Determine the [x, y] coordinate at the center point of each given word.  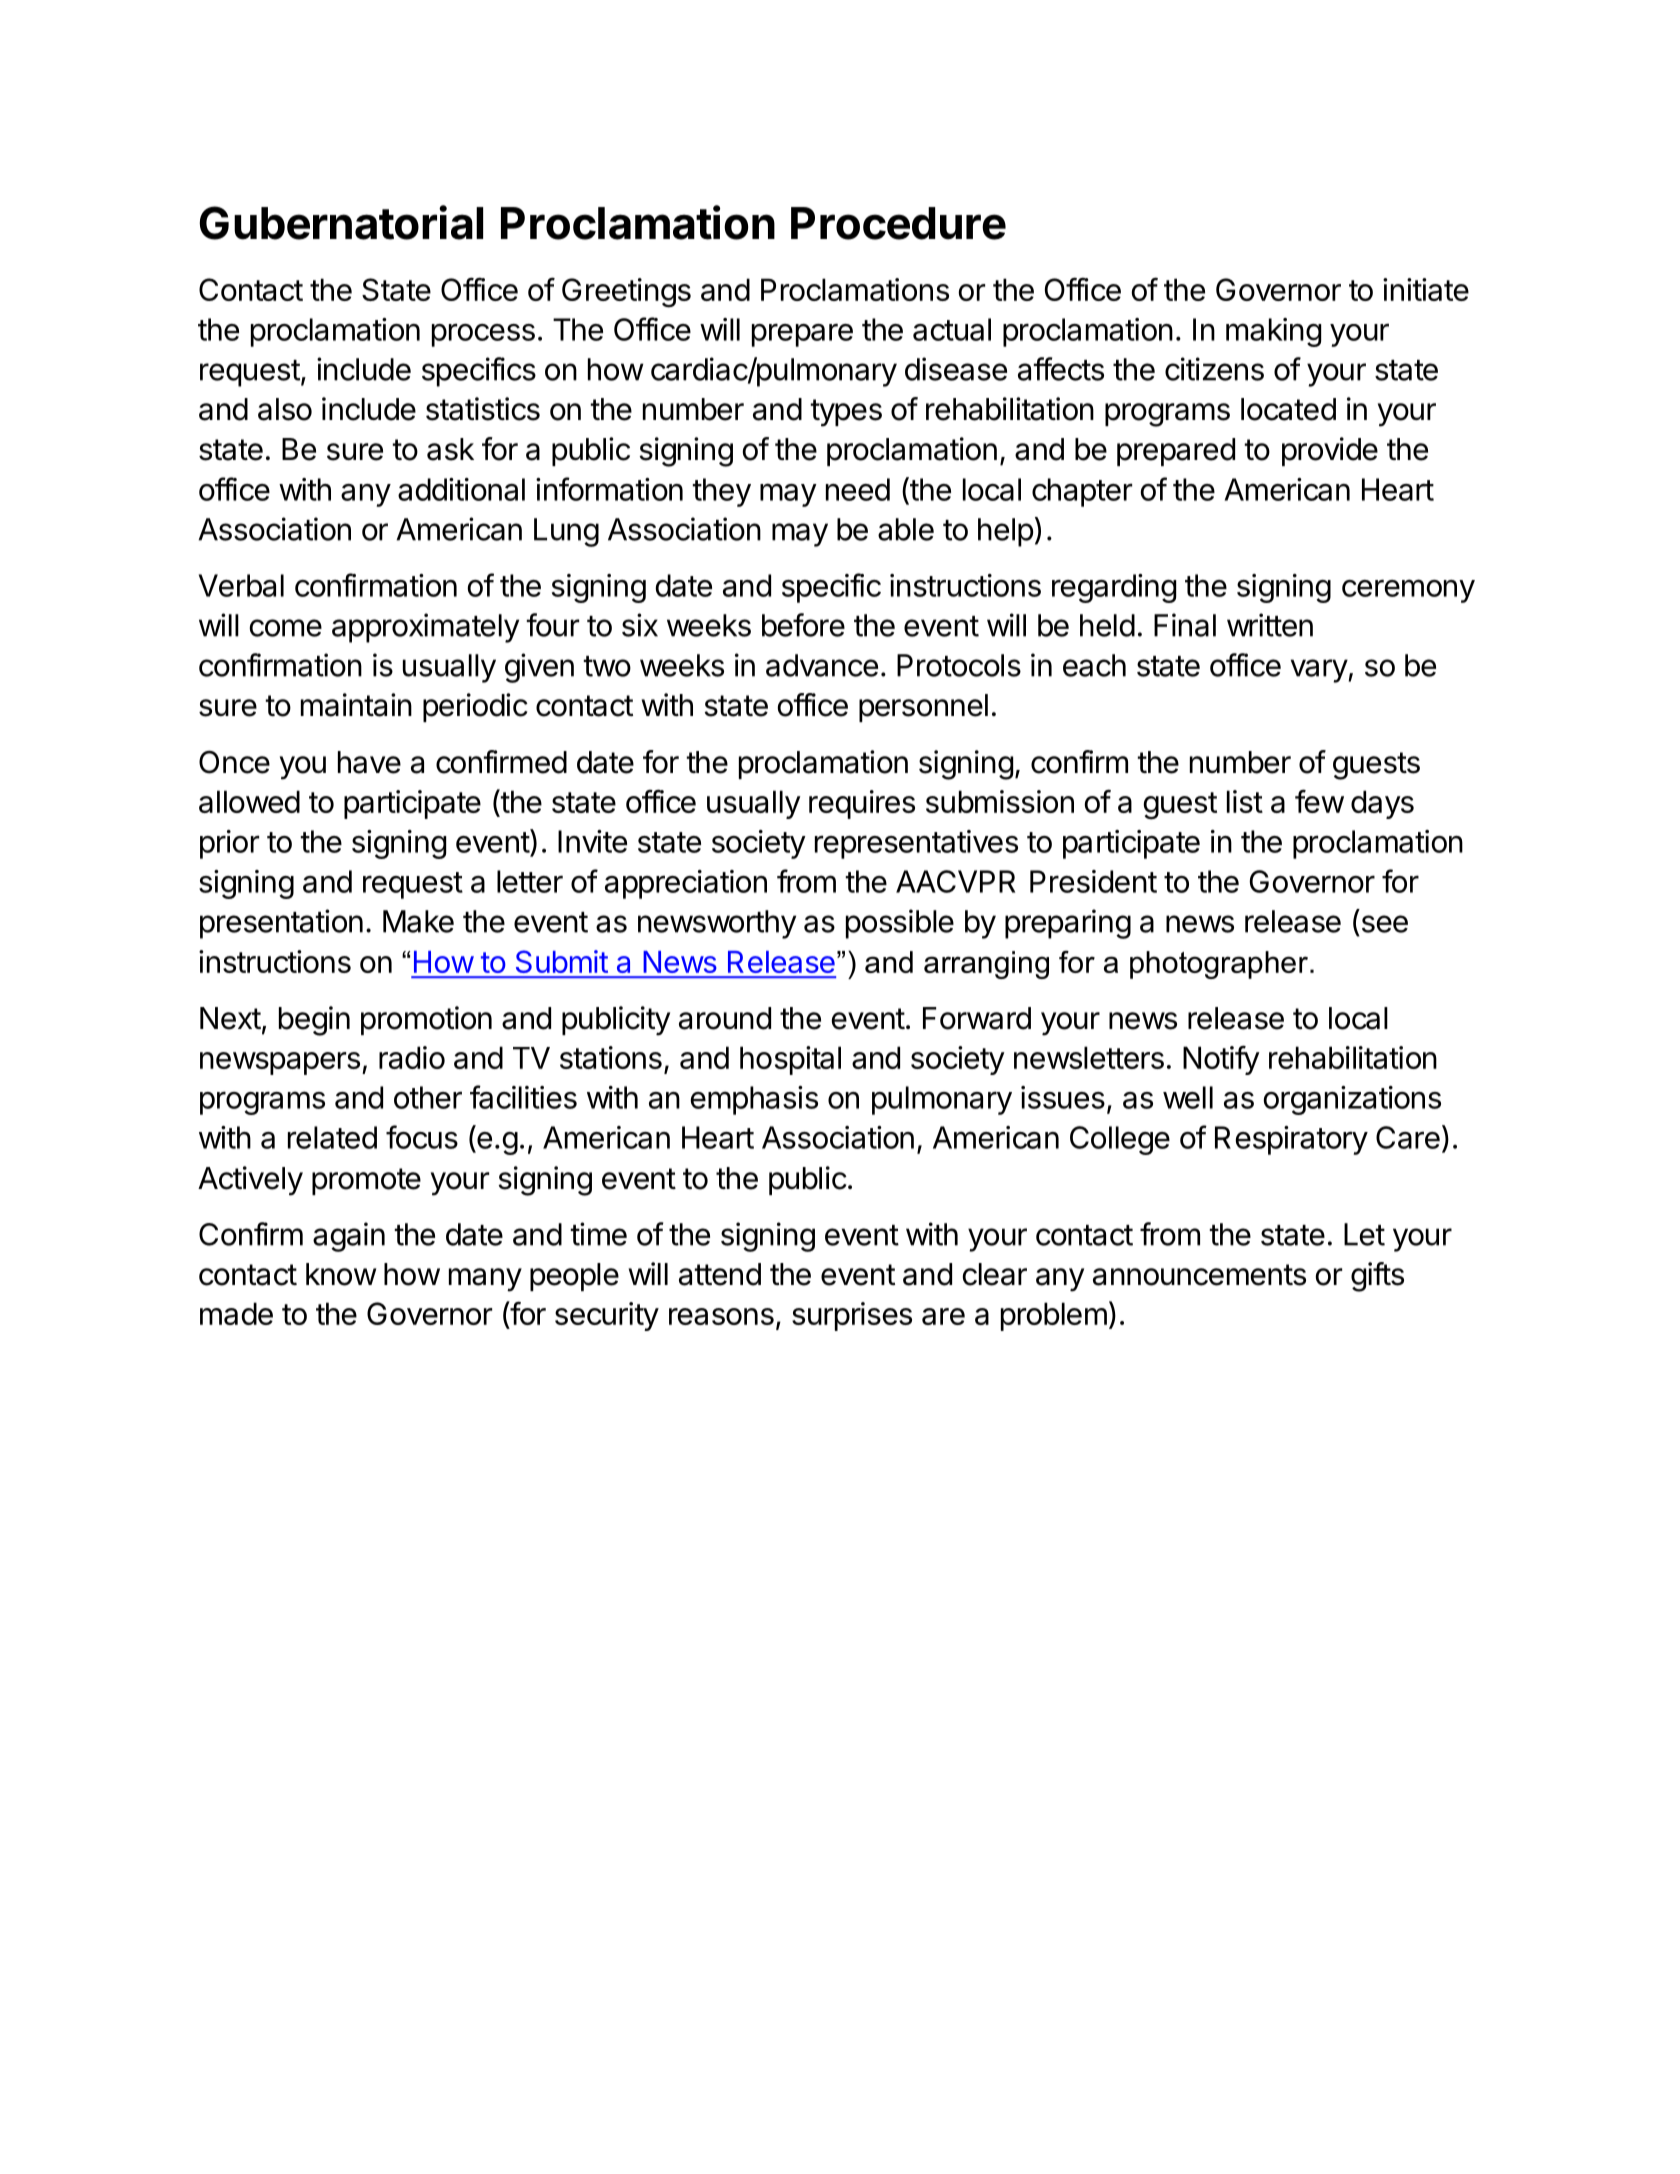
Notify [1221, 1060]
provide [1330, 451]
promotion [426, 1020]
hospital [790, 1060]
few [1319, 801]
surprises [852, 1316]
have [369, 762]
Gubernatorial [341, 222]
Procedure [898, 223]
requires [862, 804]
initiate [1426, 289]
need [858, 489]
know [341, 1274]
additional [461, 489]
